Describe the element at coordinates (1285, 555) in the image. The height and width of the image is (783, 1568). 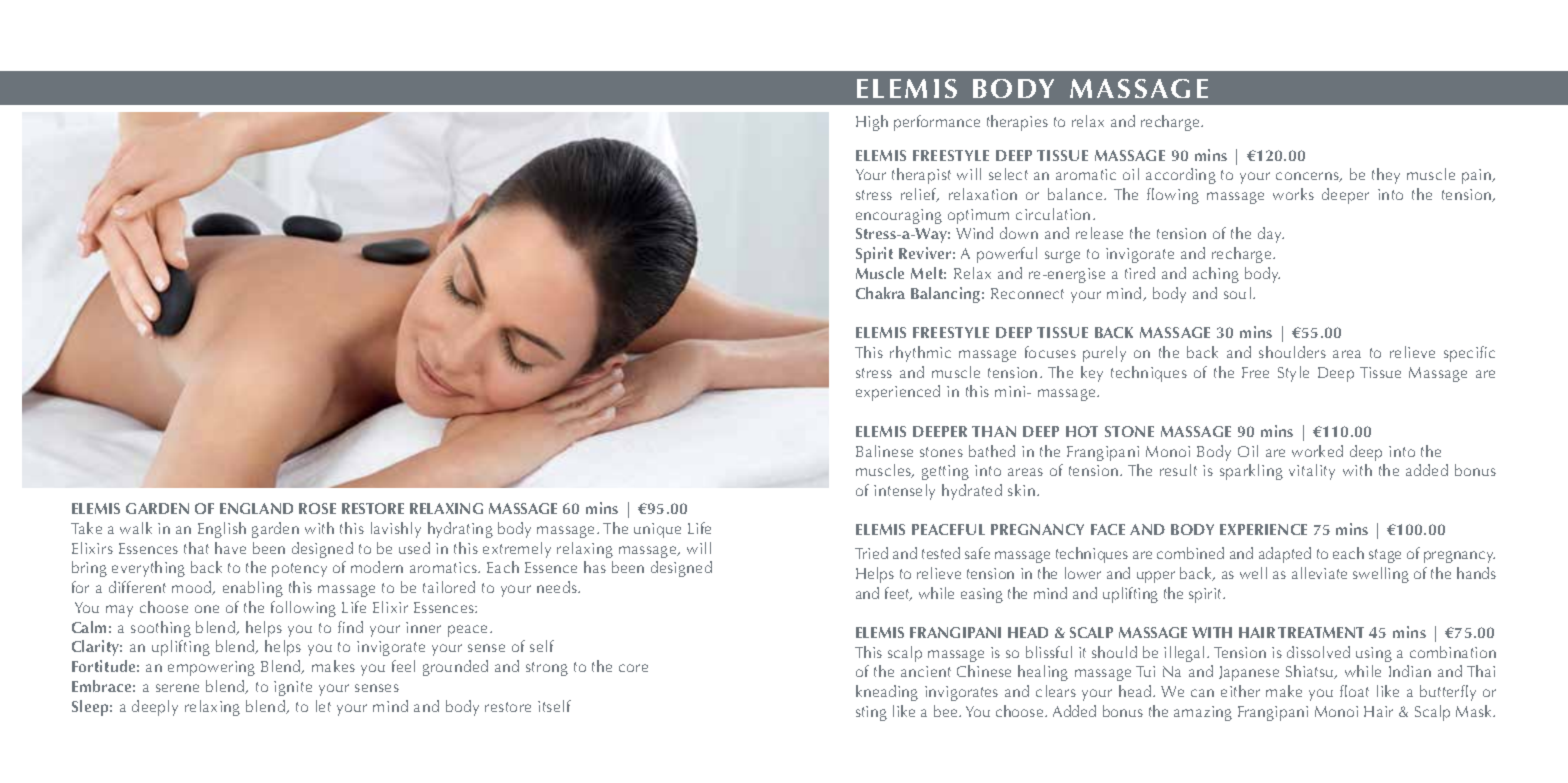
I see `adapted` at that location.
